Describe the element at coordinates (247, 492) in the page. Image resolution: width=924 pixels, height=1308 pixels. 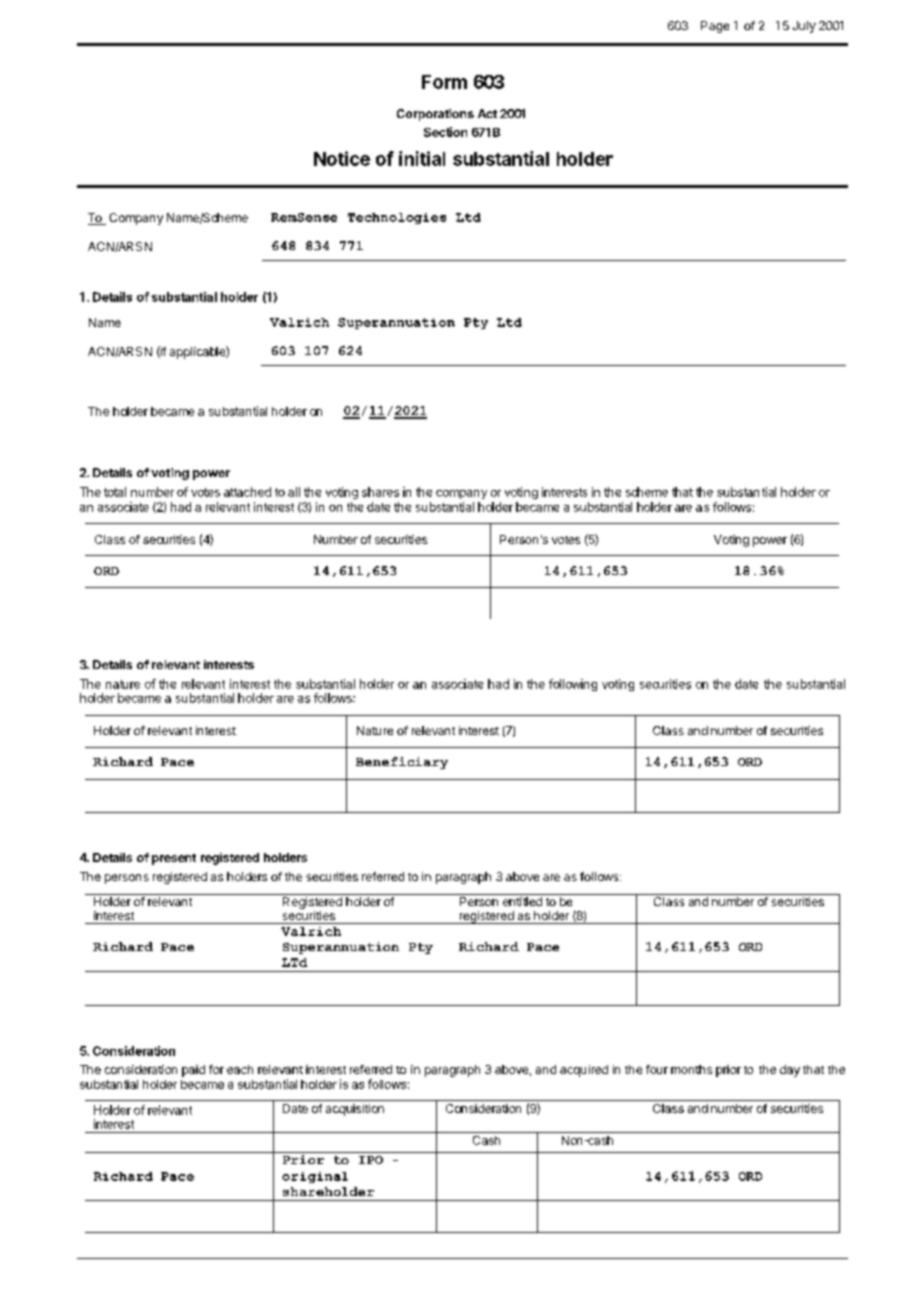
I see `attached` at that location.
